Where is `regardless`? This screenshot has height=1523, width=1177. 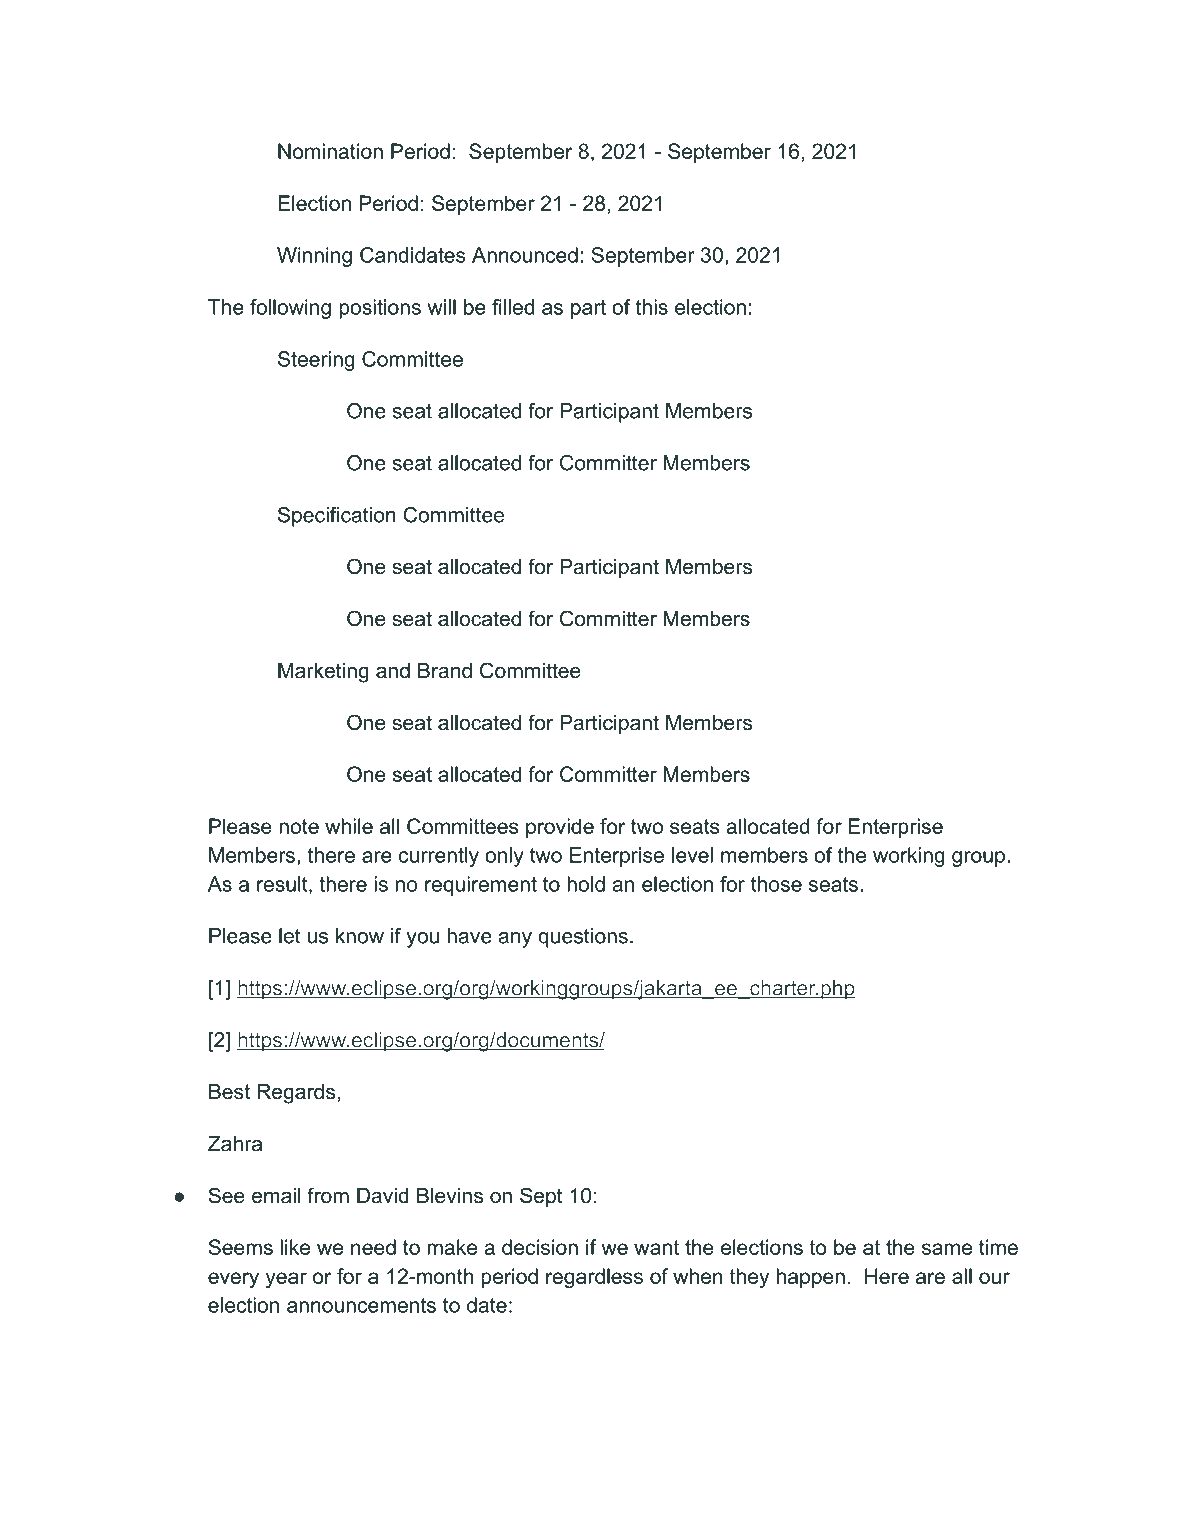
regardless is located at coordinates (594, 1278).
